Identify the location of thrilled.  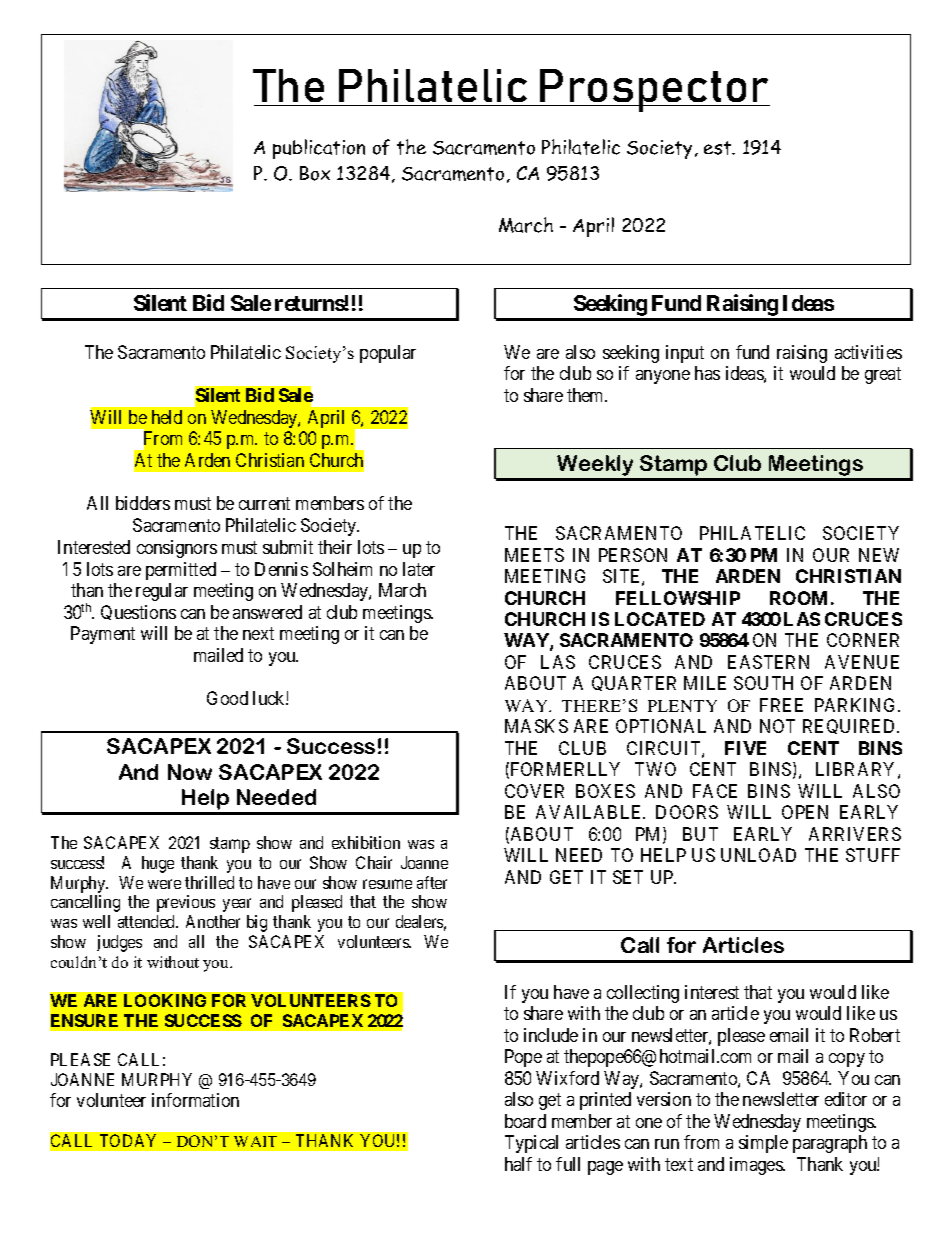
(209, 882).
